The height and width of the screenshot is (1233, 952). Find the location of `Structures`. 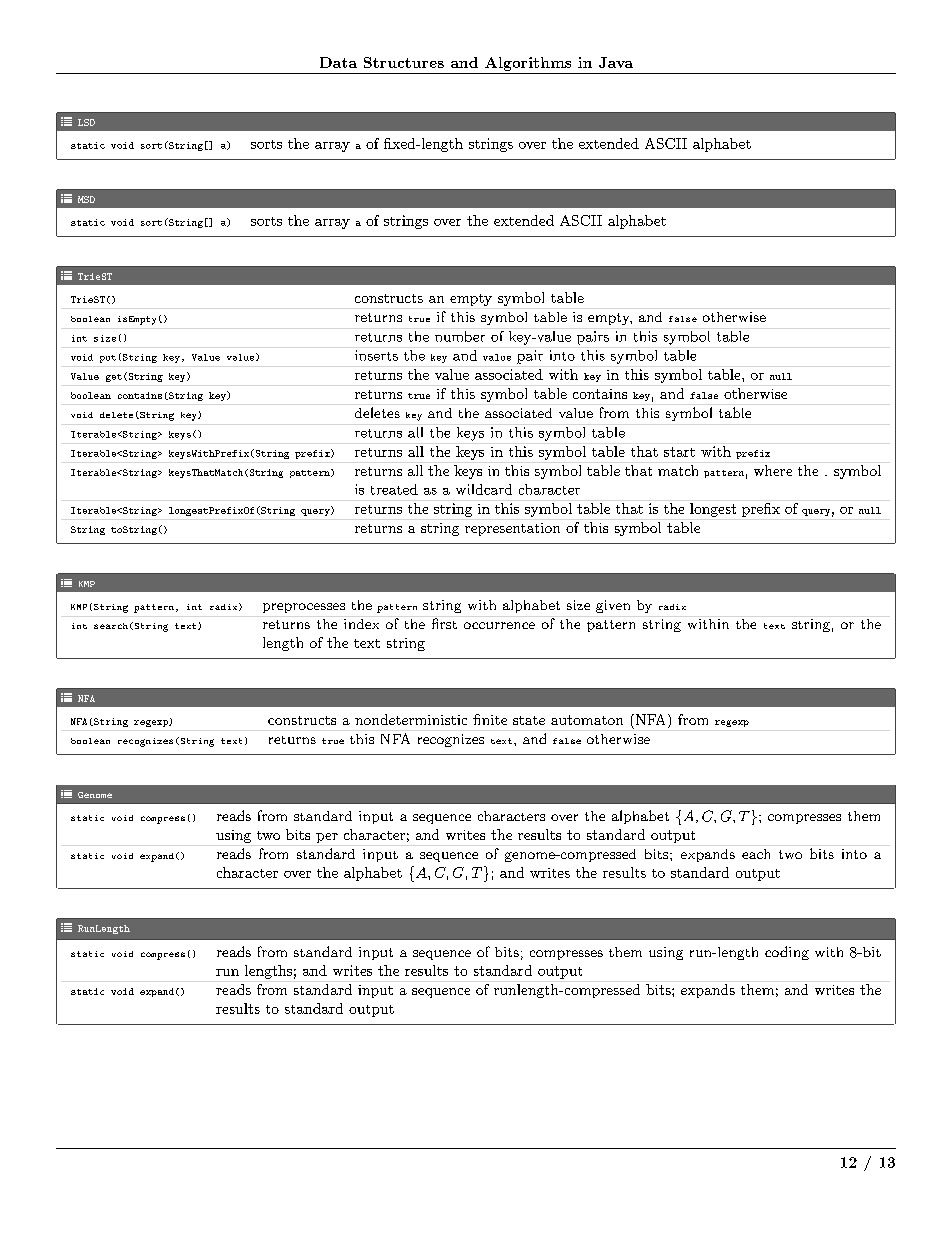

Structures is located at coordinates (404, 62).
